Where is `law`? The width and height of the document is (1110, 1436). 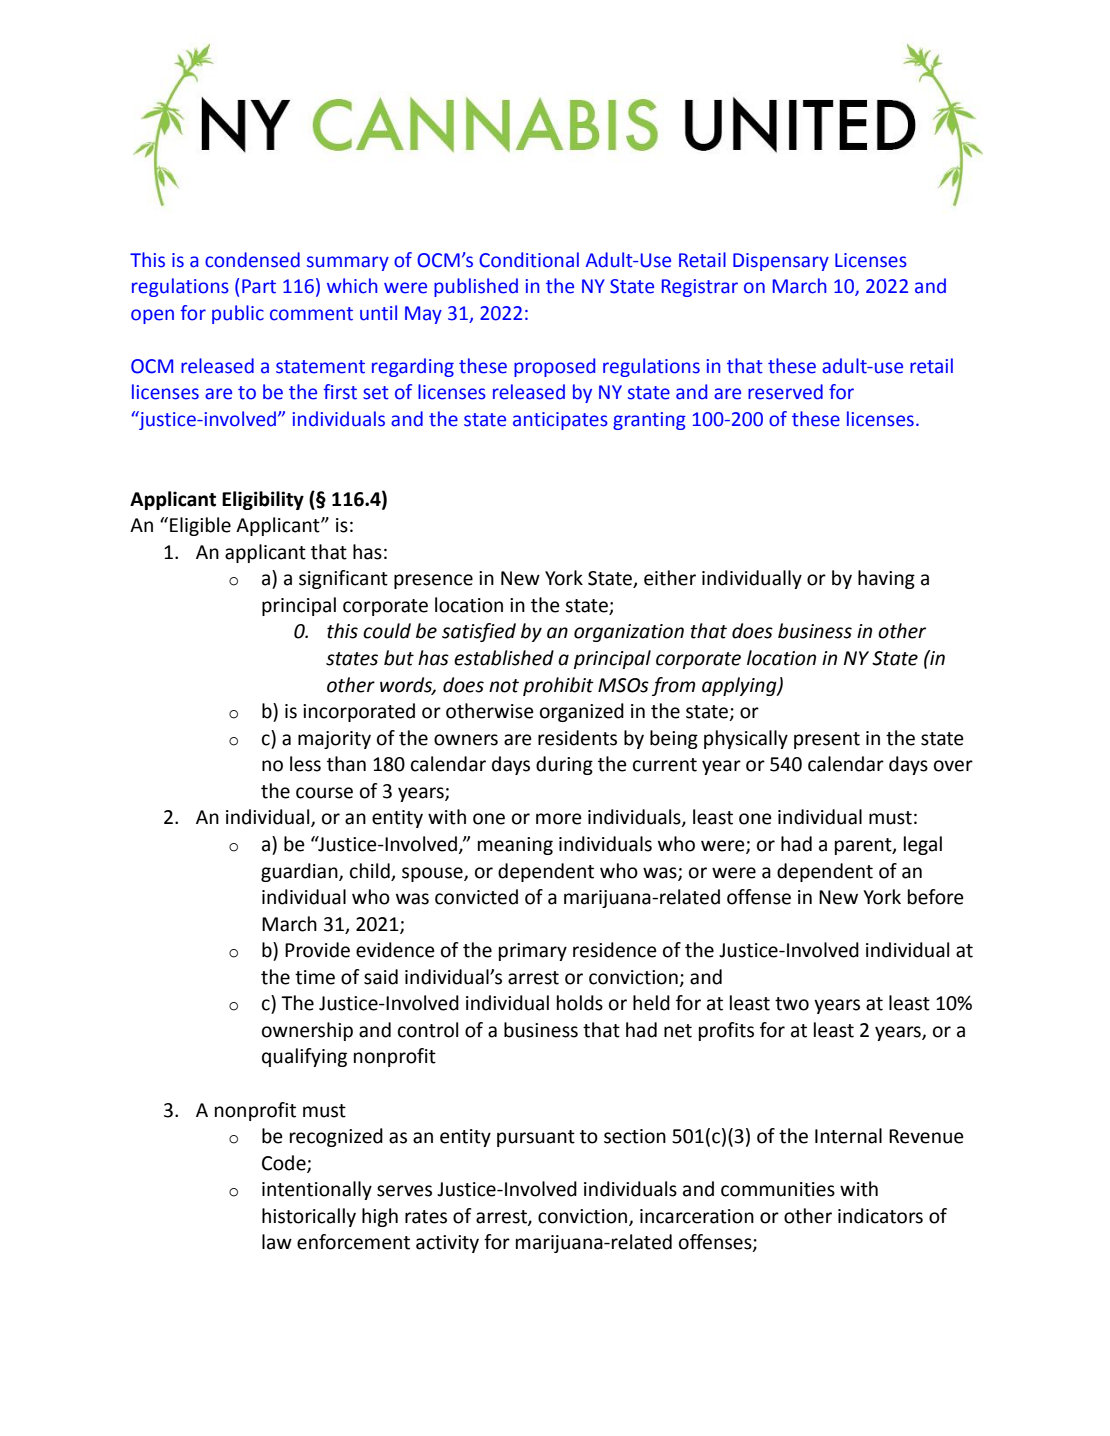 law is located at coordinates (277, 1242).
